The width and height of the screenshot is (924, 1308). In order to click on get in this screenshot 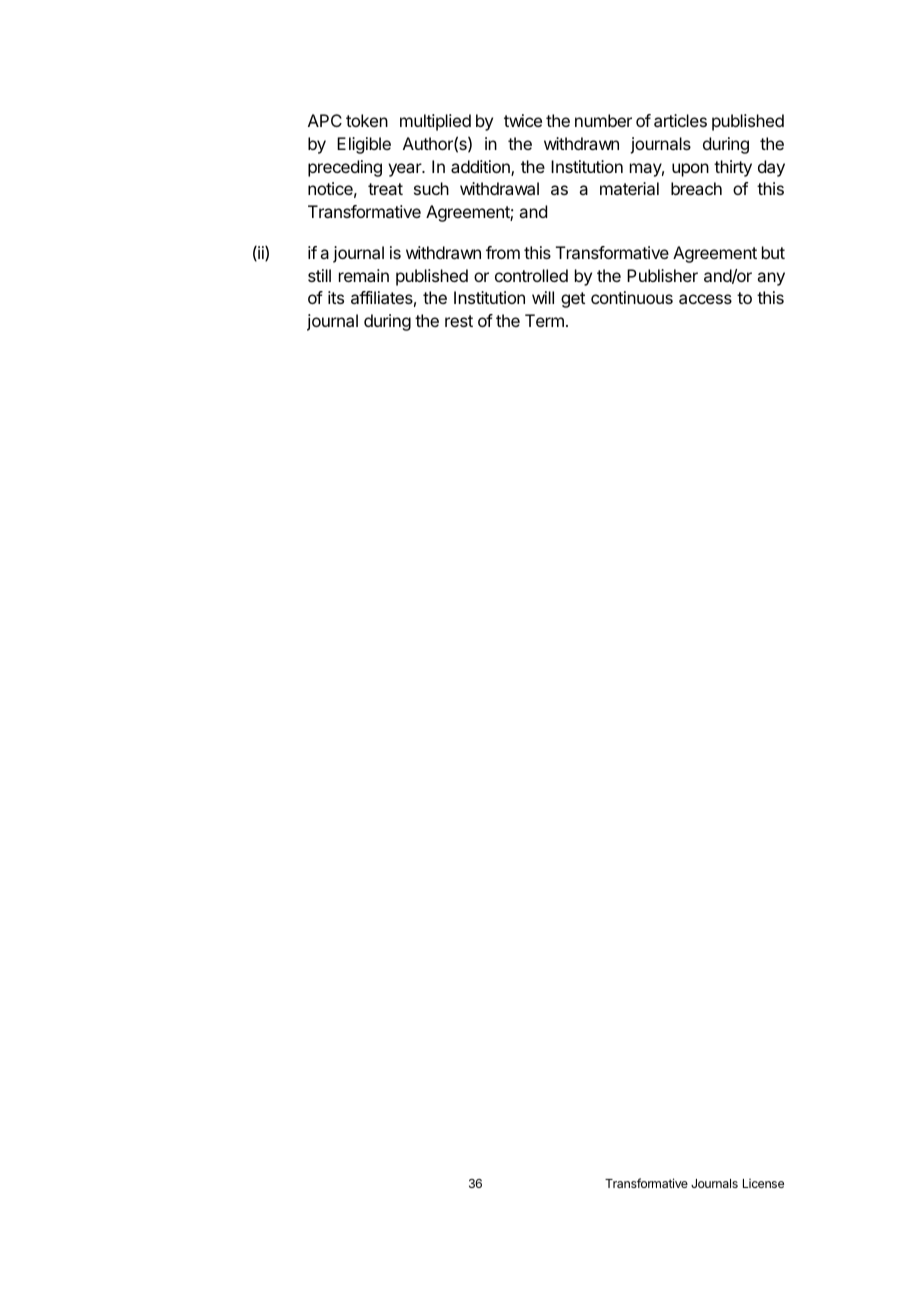, I will do `click(573, 300)`.
